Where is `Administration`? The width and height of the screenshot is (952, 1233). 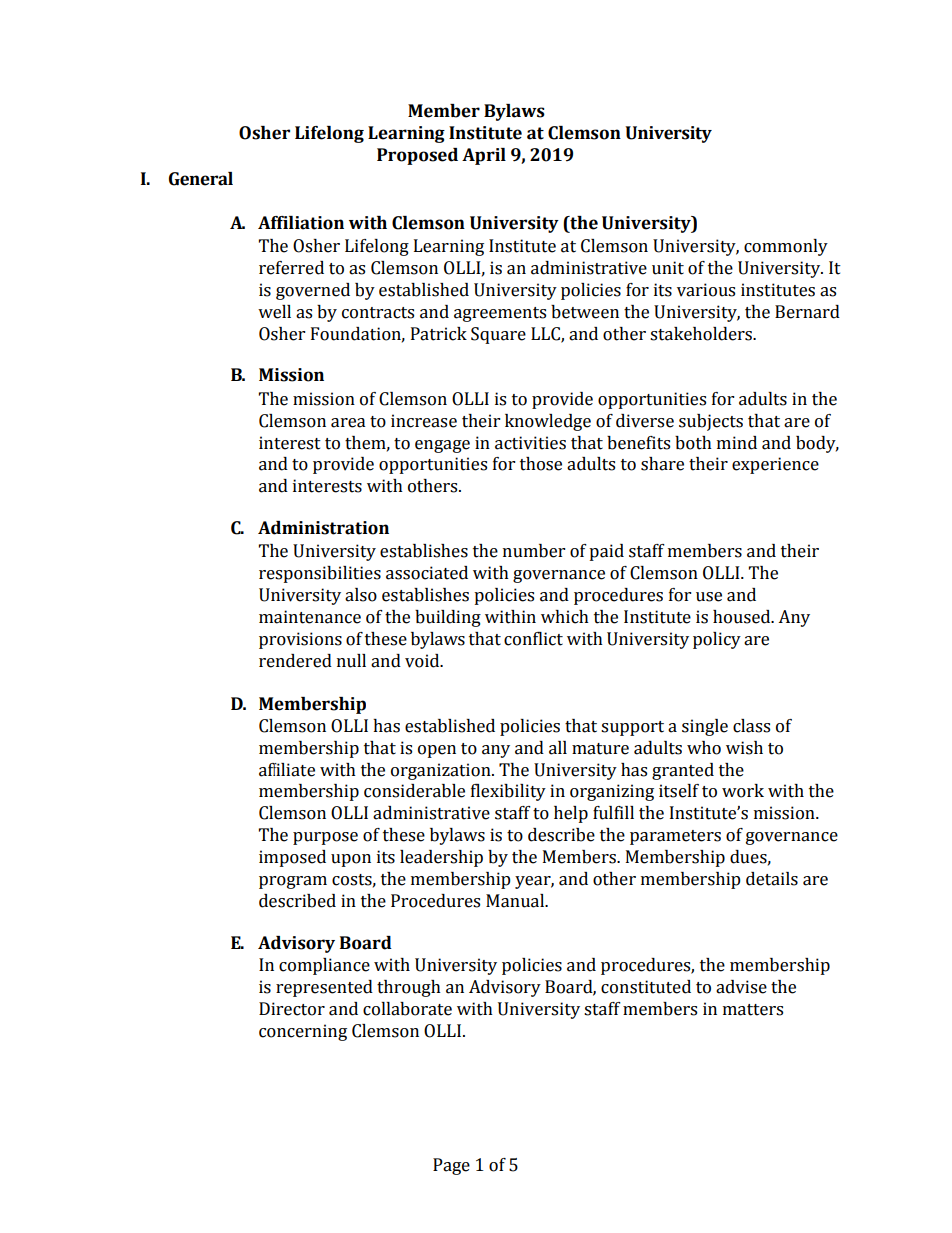 Administration is located at coordinates (323, 528).
